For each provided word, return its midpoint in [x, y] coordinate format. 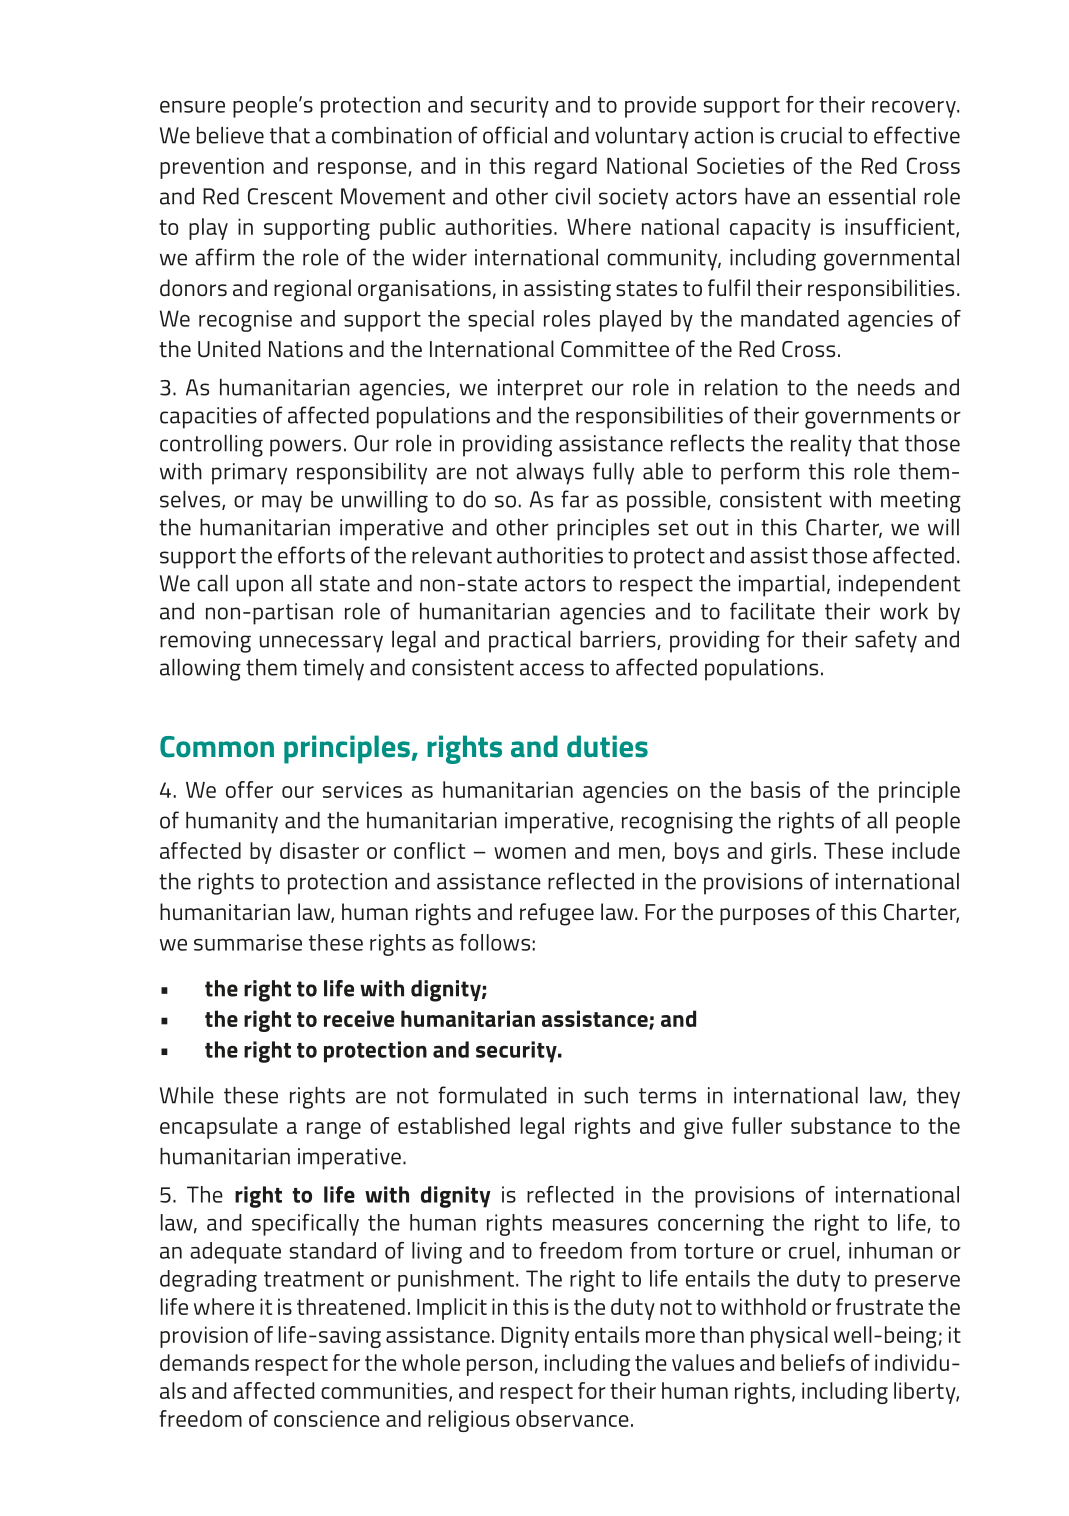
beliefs [813, 1362]
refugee [557, 914]
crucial [811, 135]
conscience [327, 1418]
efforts [311, 555]
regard [566, 168]
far [575, 499]
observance [572, 1418]
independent [899, 586]
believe [230, 135]
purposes [765, 916]
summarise [248, 942]
